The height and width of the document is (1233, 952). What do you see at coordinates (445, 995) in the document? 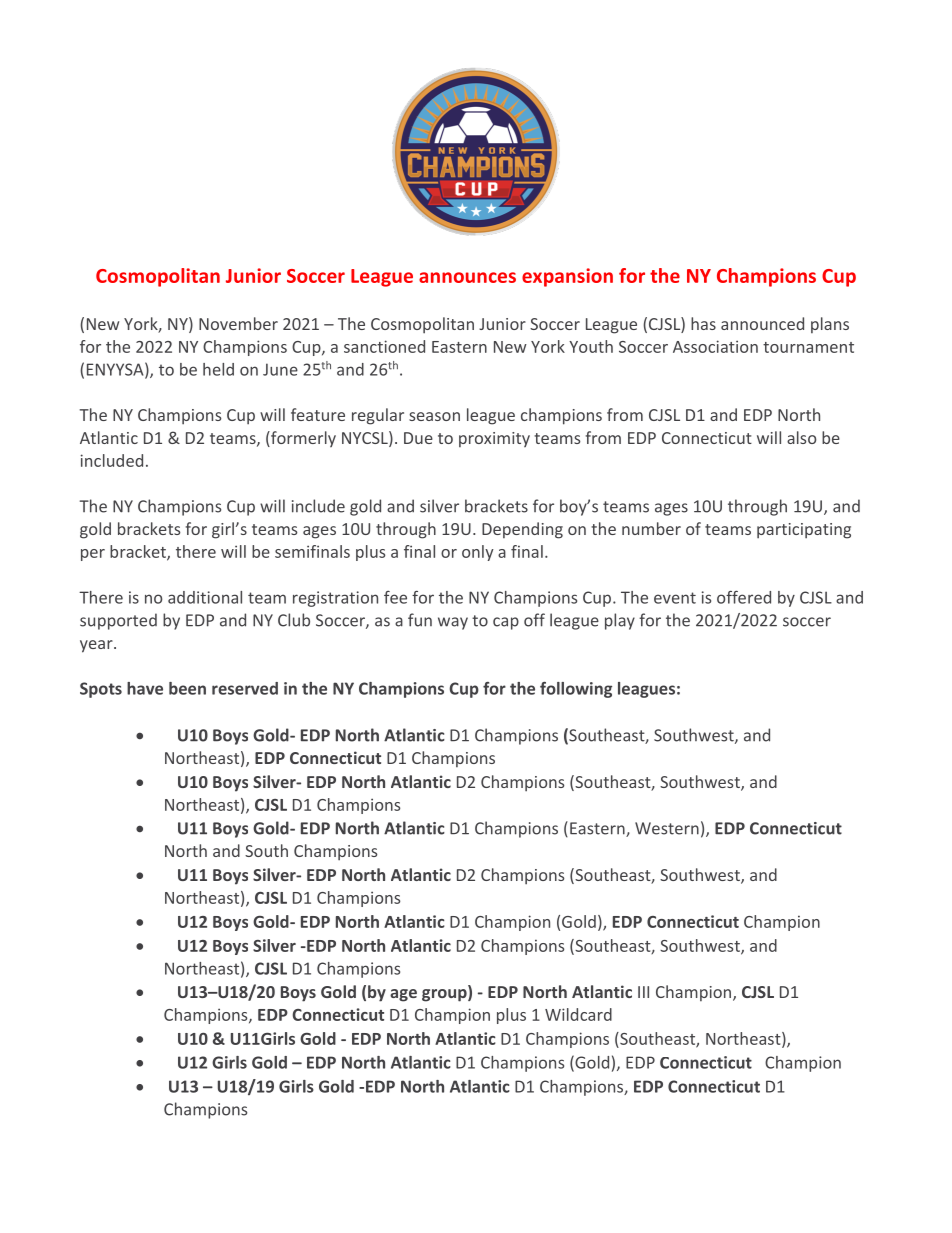
I see `group` at bounding box center [445, 995].
